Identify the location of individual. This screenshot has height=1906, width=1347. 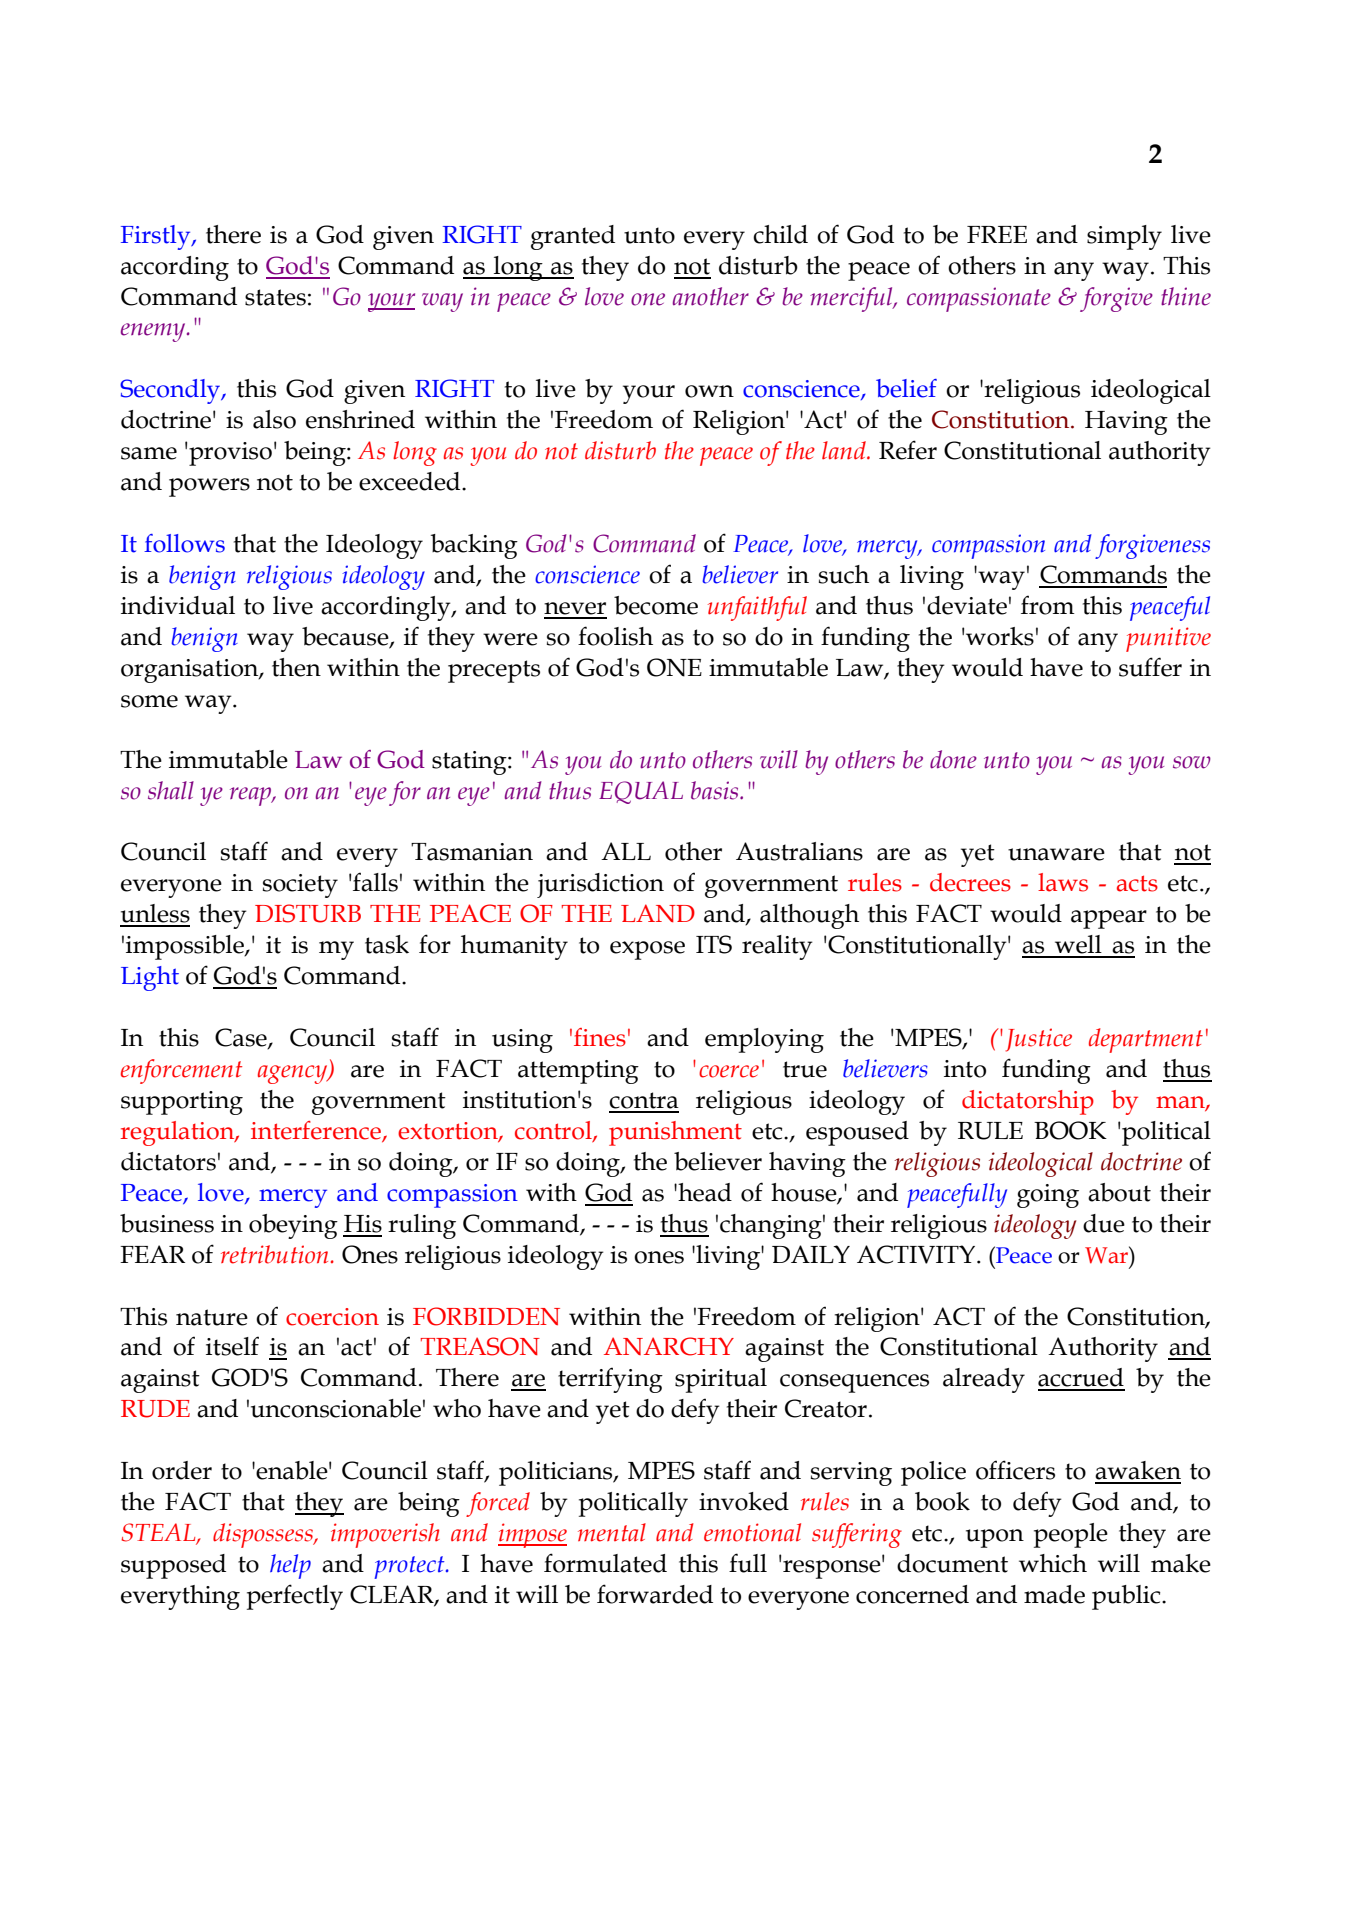
(178, 605).
